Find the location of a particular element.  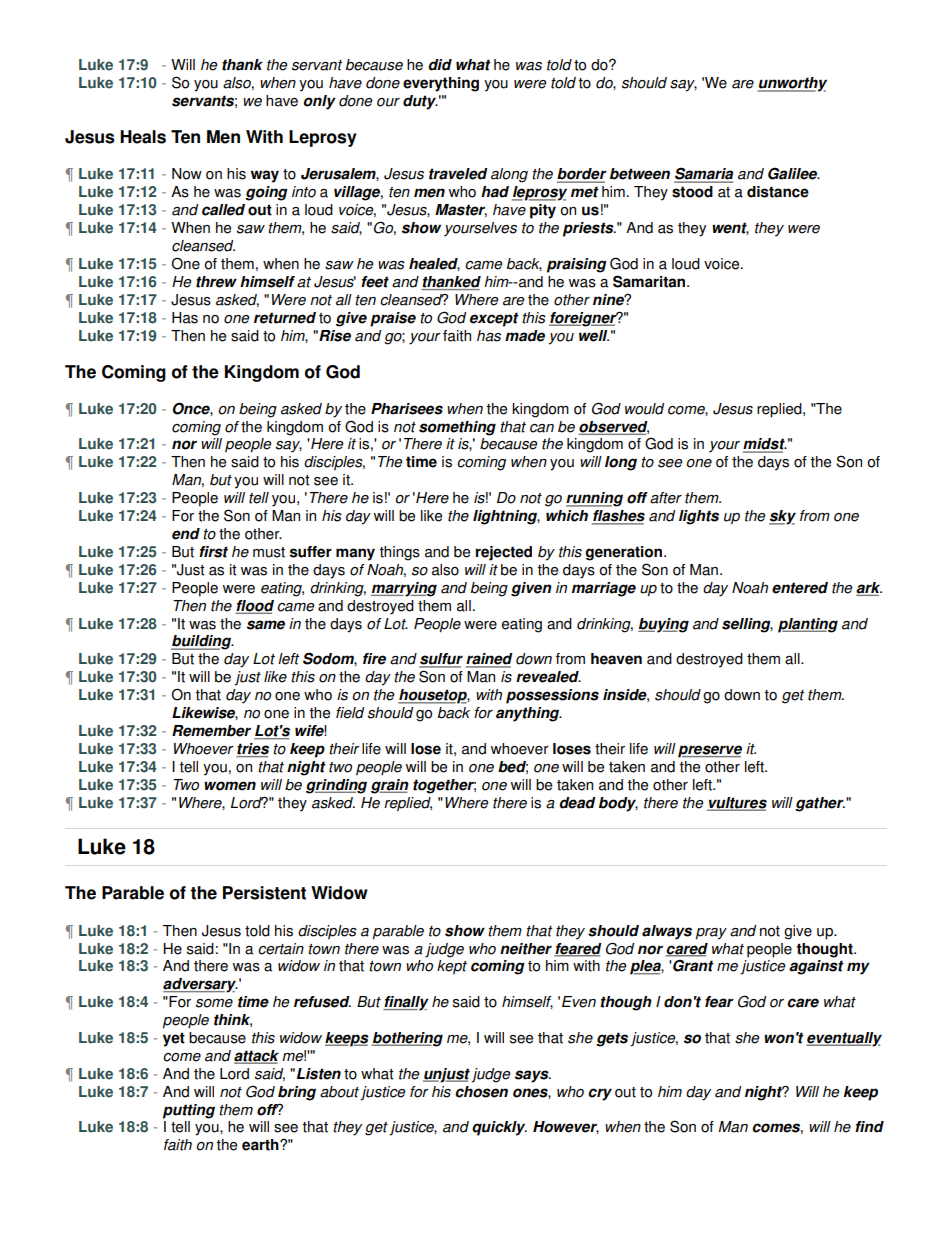

only is located at coordinates (319, 102).
